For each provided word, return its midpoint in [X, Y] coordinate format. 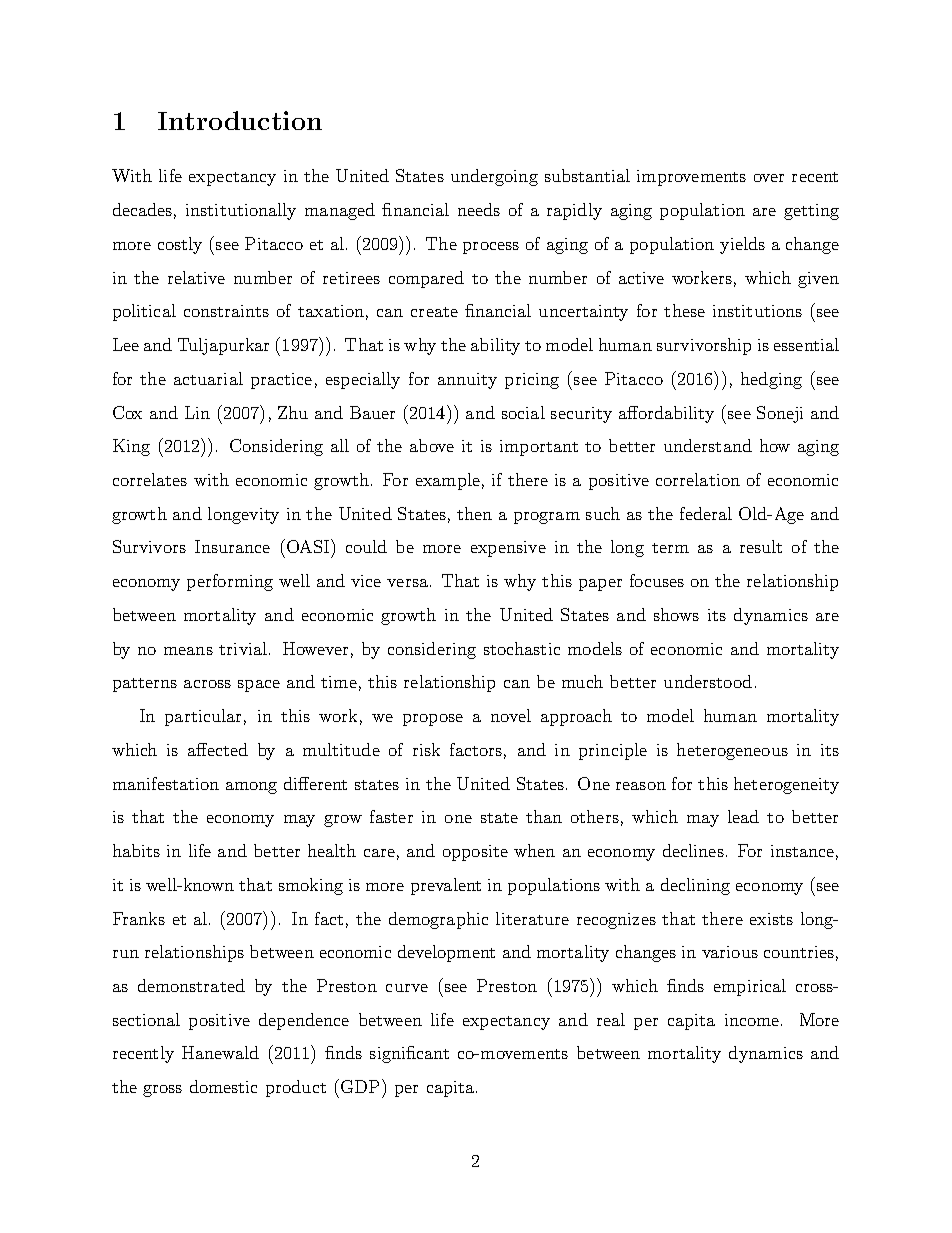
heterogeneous [732, 751]
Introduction [240, 120]
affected [218, 749]
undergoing [494, 177]
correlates [150, 479]
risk [426, 749]
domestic [223, 1086]
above [432, 445]
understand [708, 445]
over [769, 178]
